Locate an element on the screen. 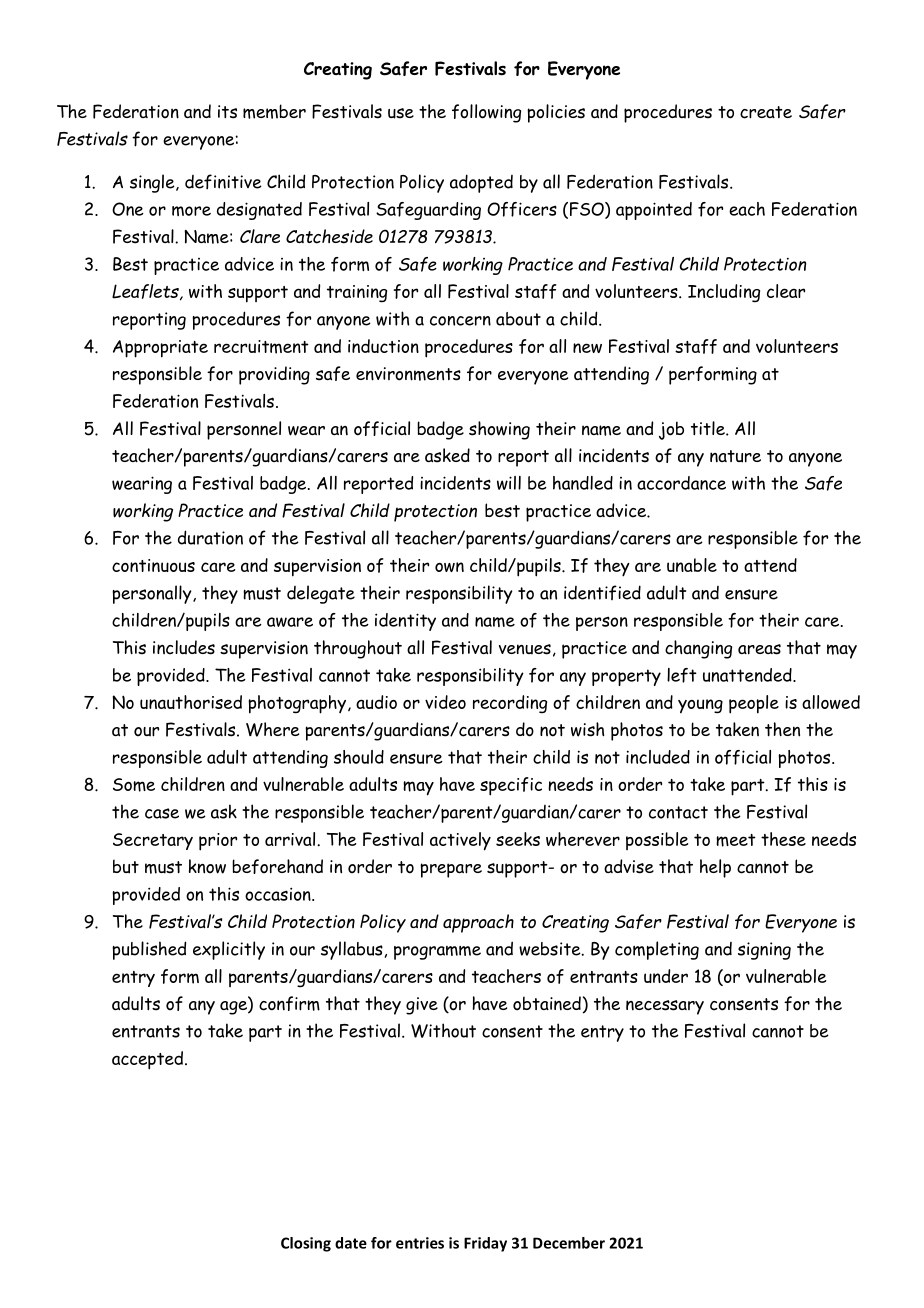 The image size is (924, 1308). approach is located at coordinates (478, 923).
